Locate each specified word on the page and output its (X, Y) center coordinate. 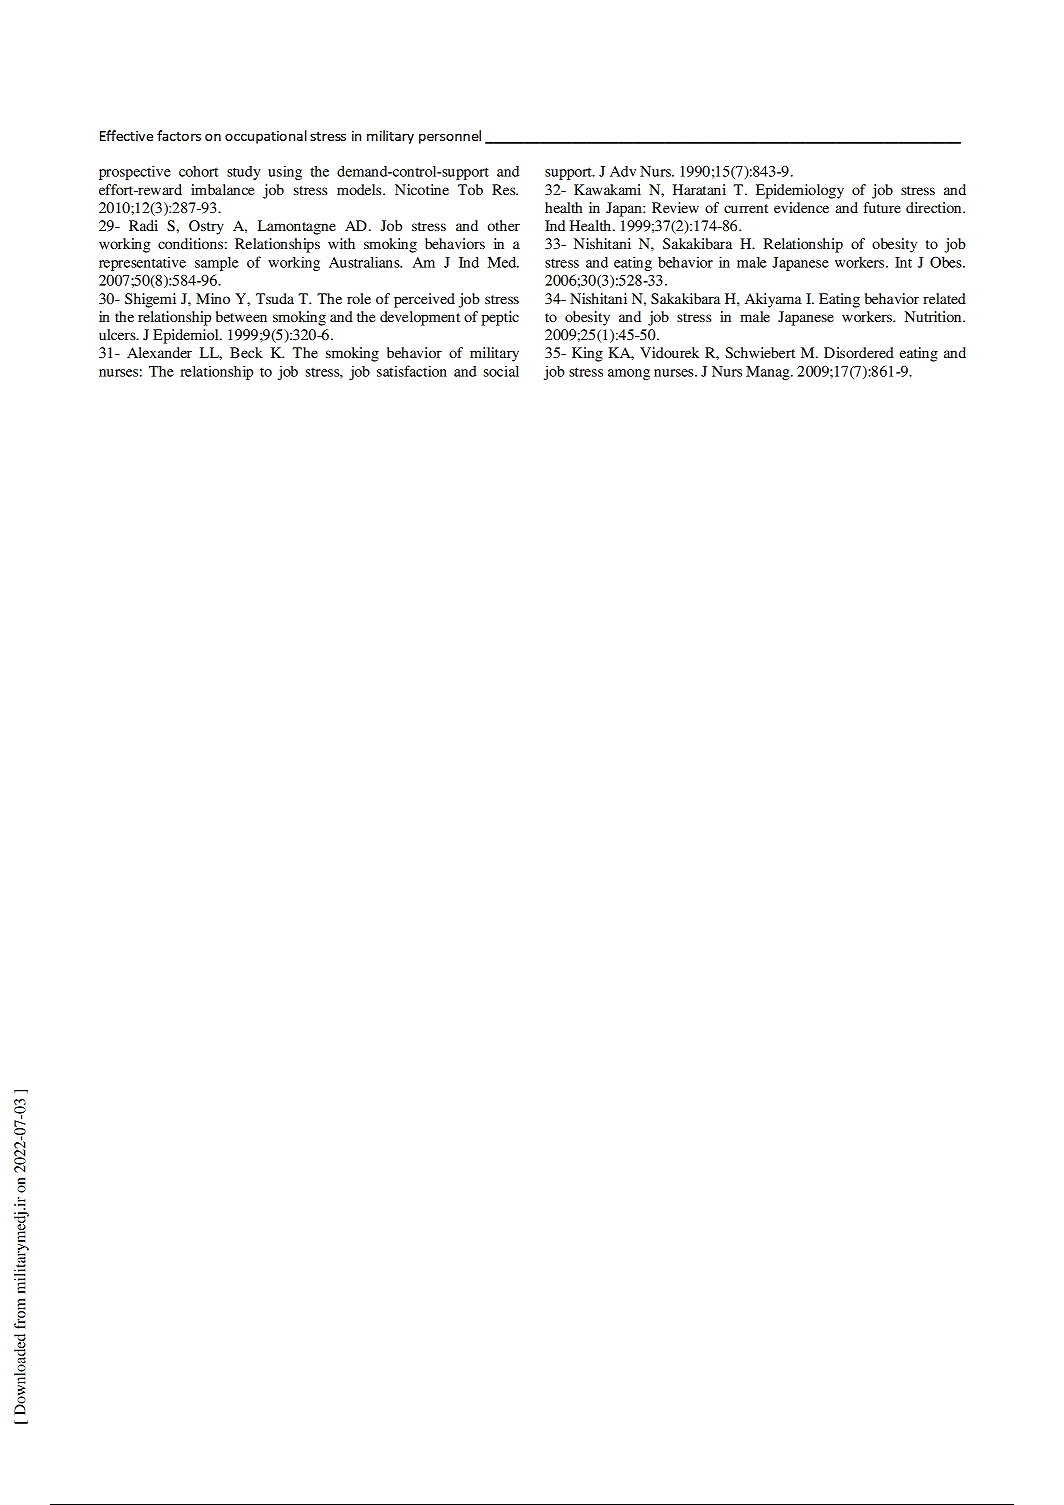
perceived (424, 300)
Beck (246, 352)
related (944, 298)
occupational (266, 137)
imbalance (223, 189)
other (503, 225)
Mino (213, 298)
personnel (450, 137)
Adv (623, 171)
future (882, 207)
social (501, 371)
